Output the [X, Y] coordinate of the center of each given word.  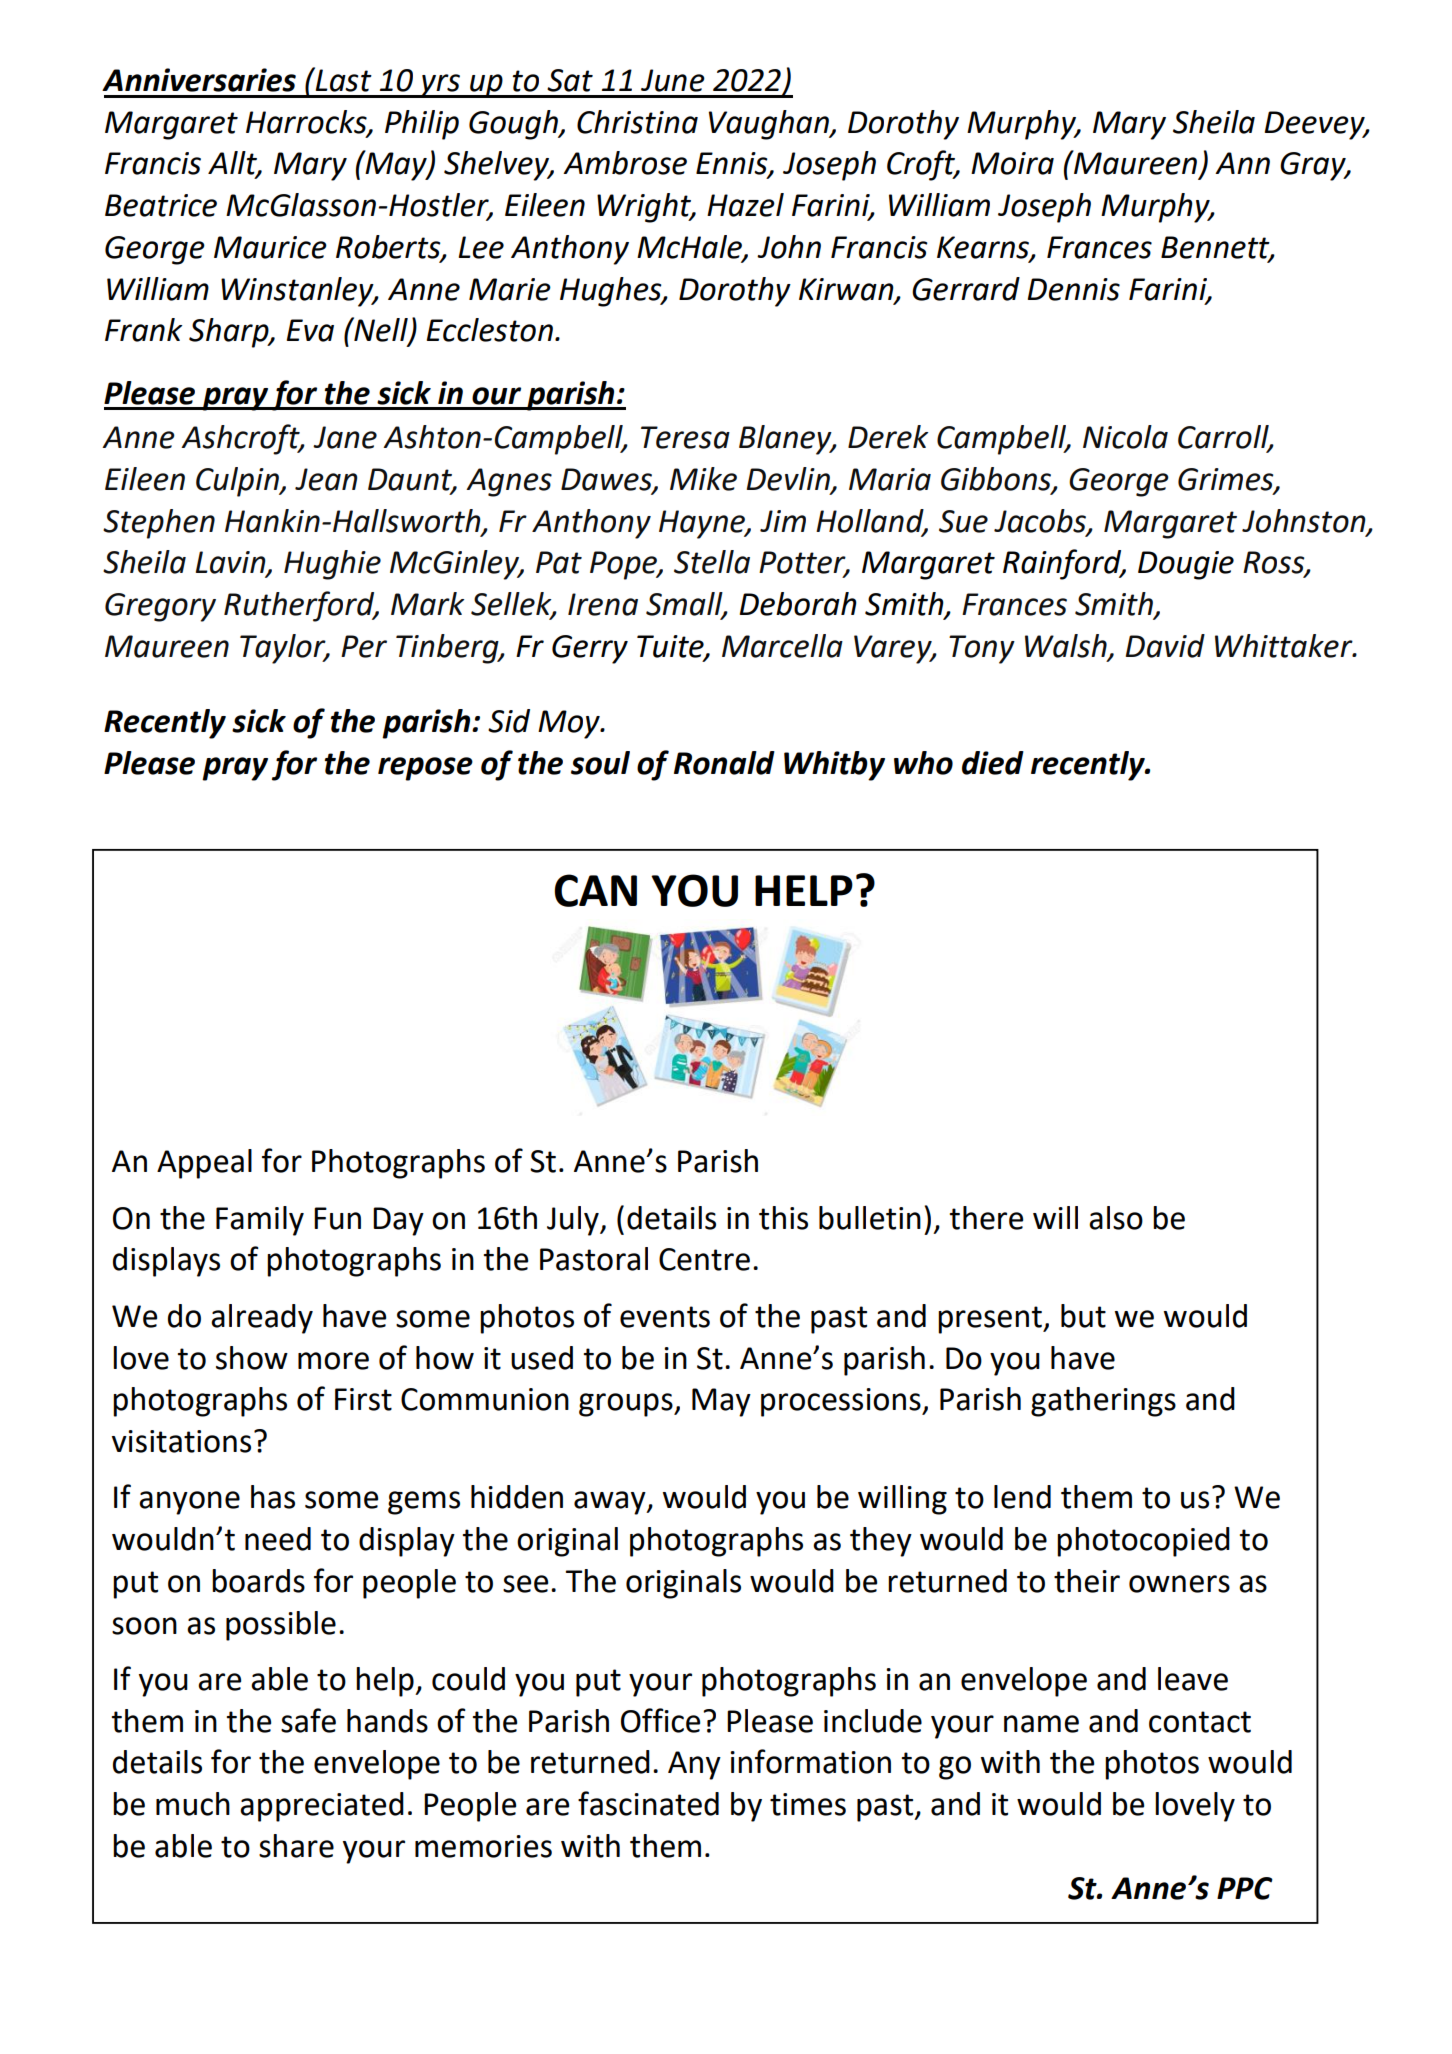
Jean [326, 479]
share [296, 1846]
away [611, 1503]
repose [425, 769]
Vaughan [770, 125]
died [993, 763]
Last [342, 79]
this [783, 1218]
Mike [703, 479]
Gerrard [966, 289]
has [273, 1497]
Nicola [1125, 437]
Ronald [724, 763]
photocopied [1143, 1542]
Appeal [204, 1164]
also [1116, 1218]
